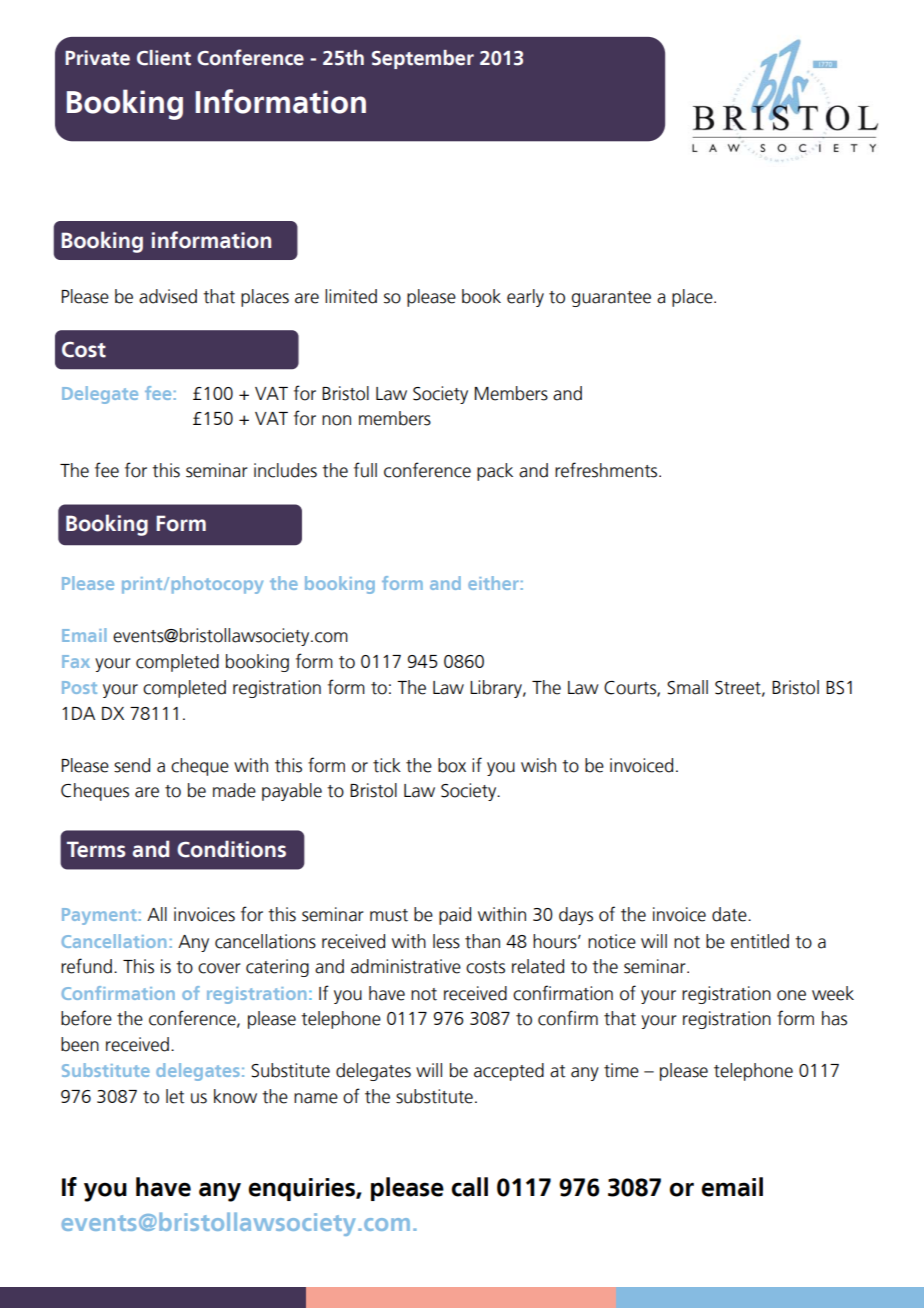 The height and width of the image is (1308, 924). What do you see at coordinates (164, 58) in the image?
I see `Client` at bounding box center [164, 58].
